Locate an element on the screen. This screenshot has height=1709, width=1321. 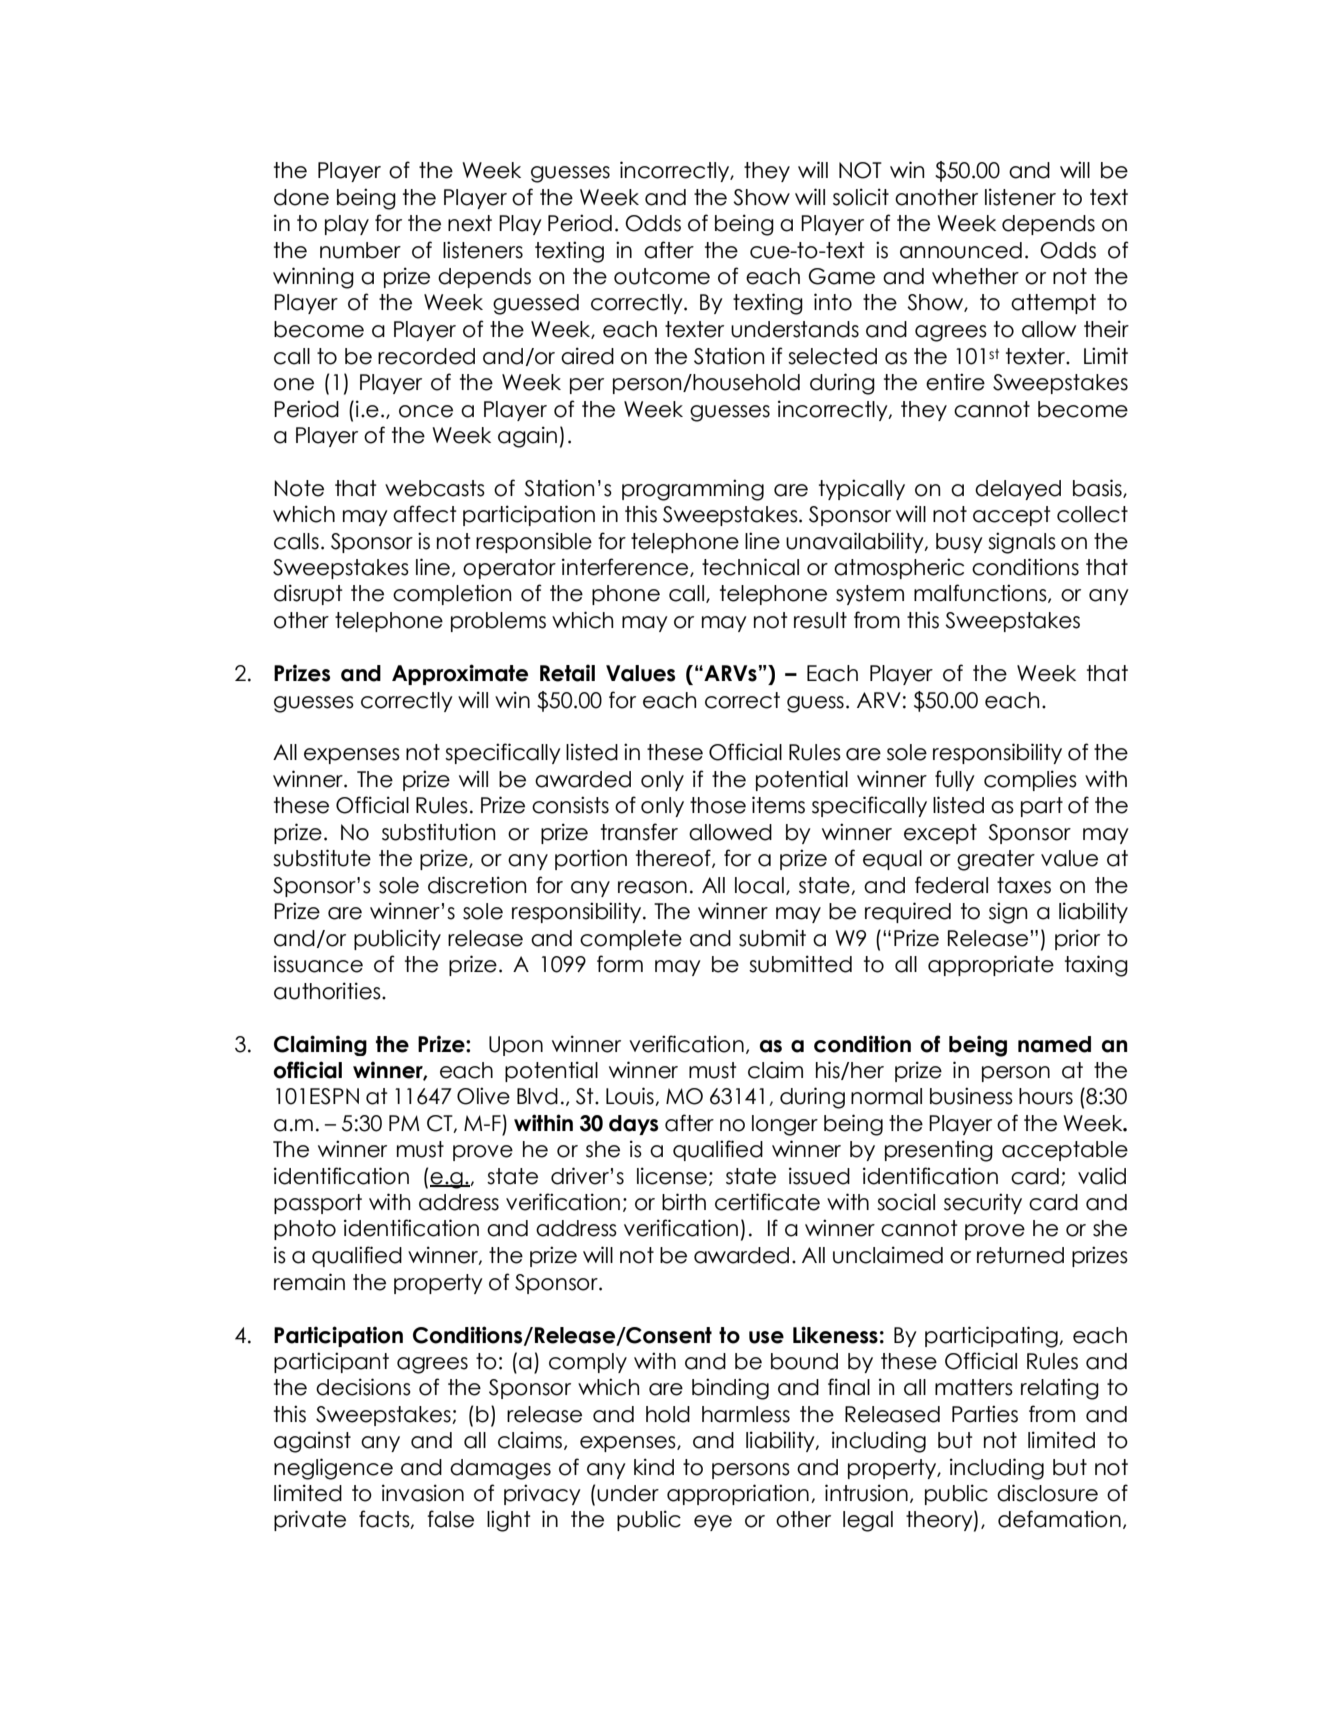
invasion is located at coordinates (423, 1493).
